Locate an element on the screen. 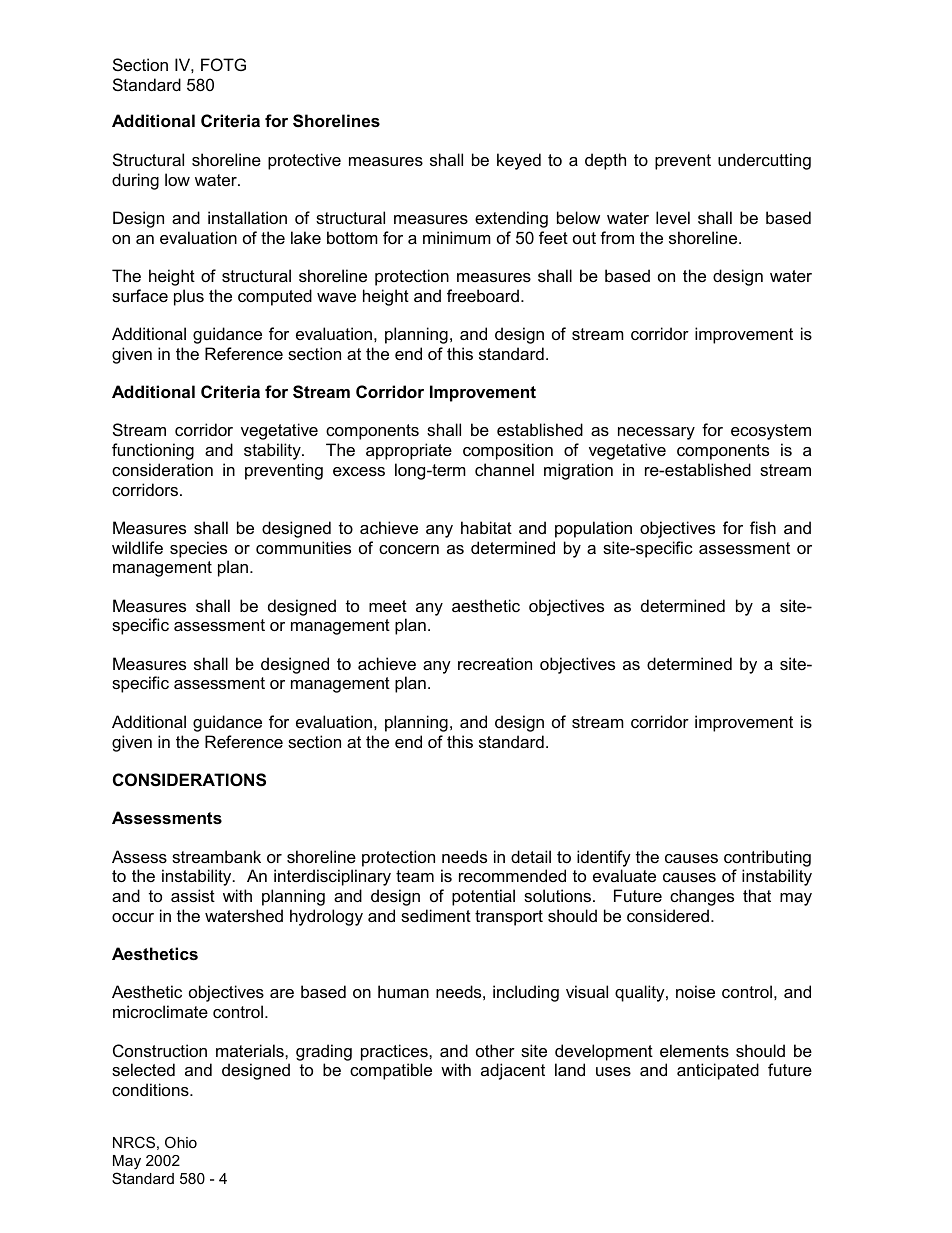  changes is located at coordinates (702, 897).
